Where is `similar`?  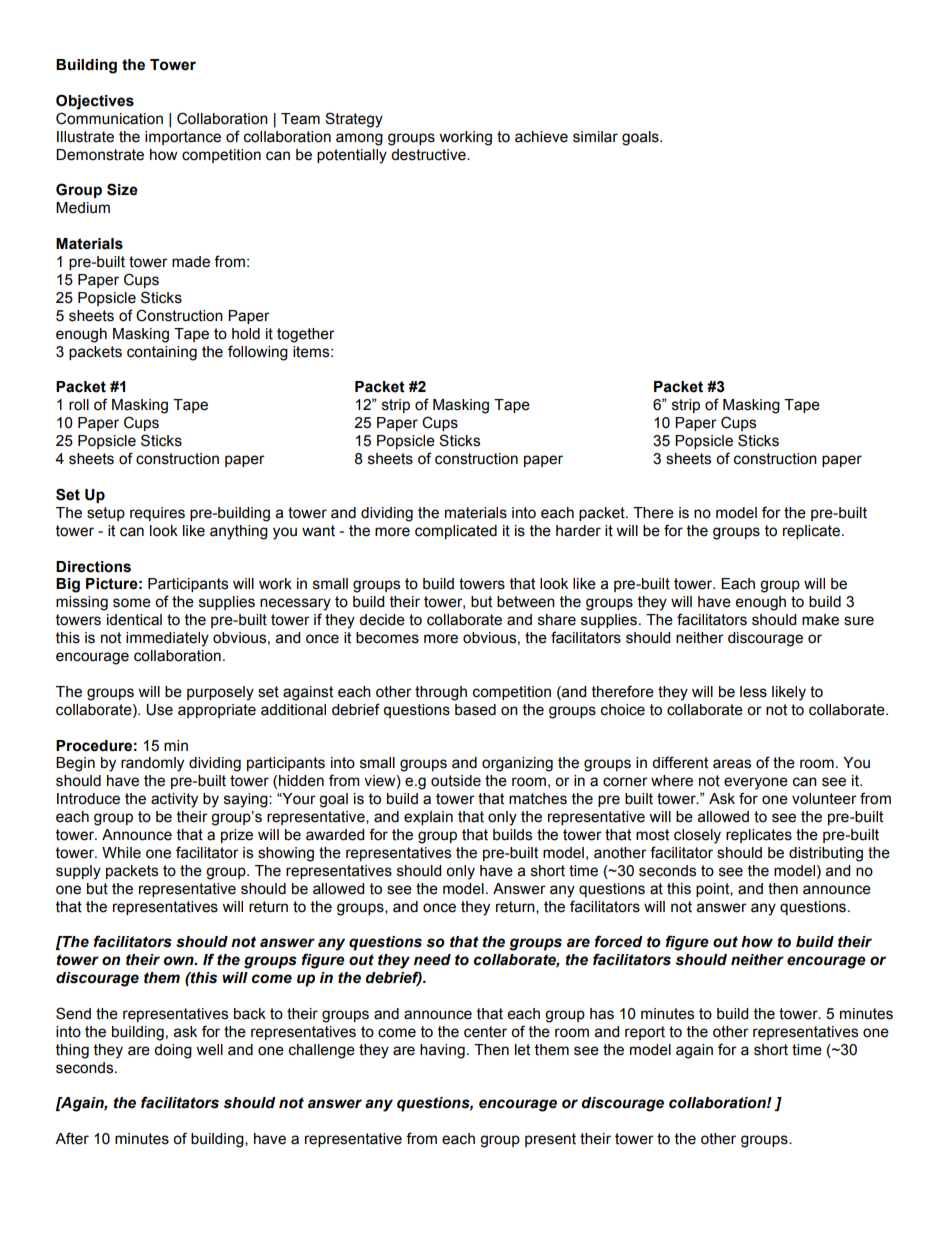 similar is located at coordinates (595, 137).
